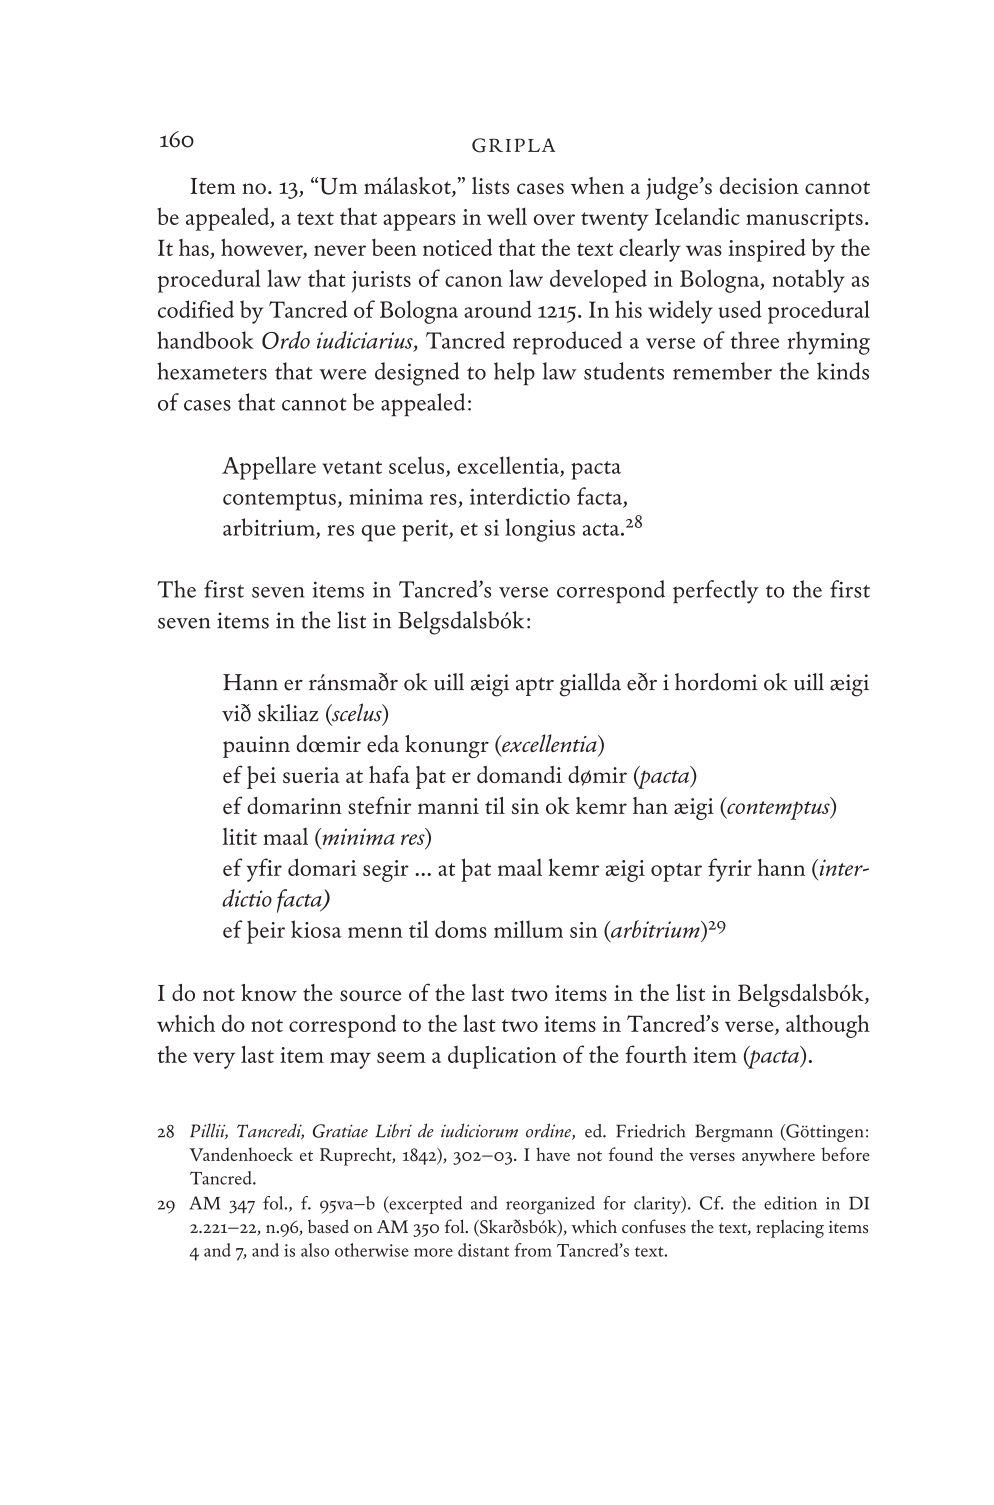 The image size is (994, 1505). I want to click on although, so click(828, 1026).
